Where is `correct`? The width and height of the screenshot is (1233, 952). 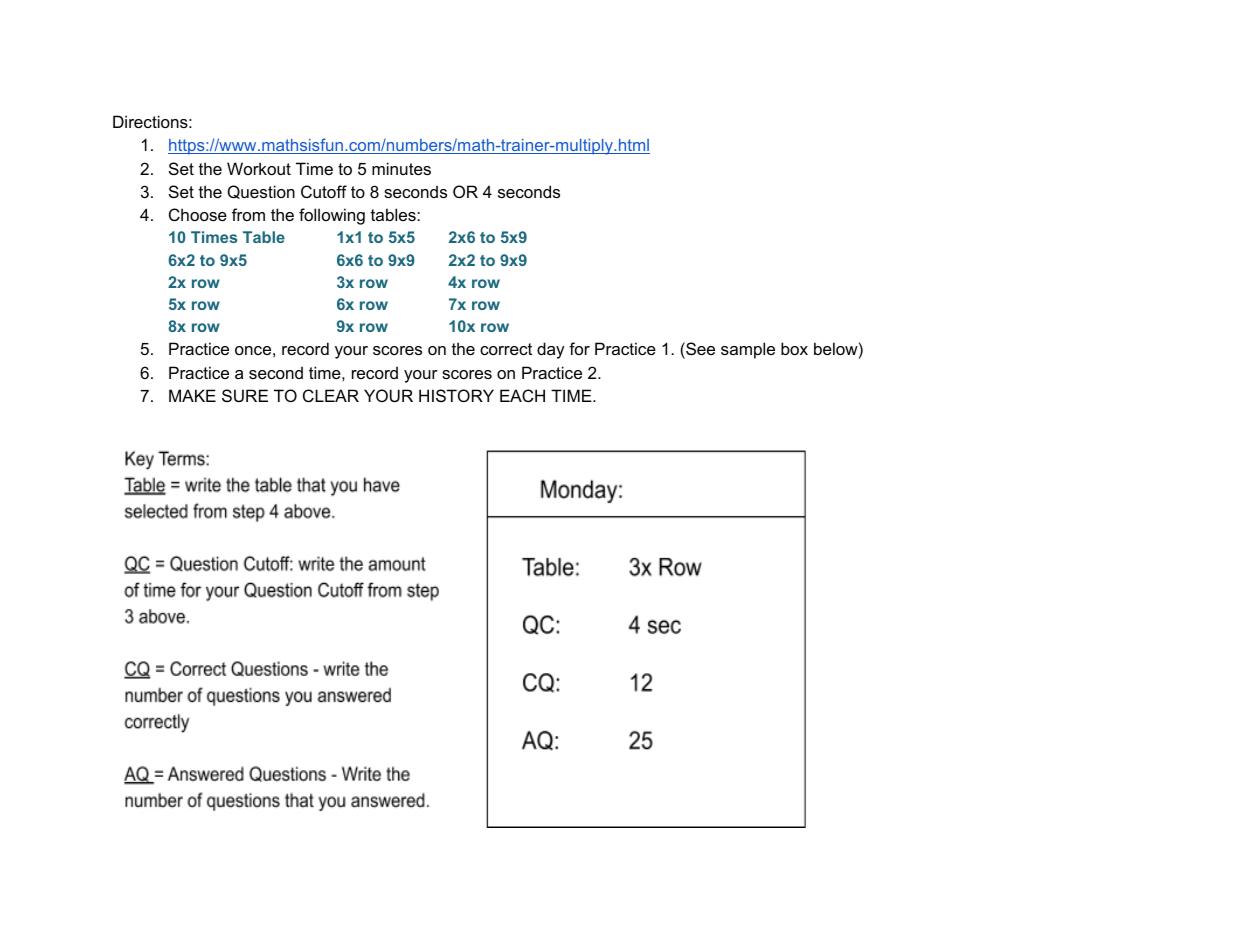 correct is located at coordinates (506, 349).
